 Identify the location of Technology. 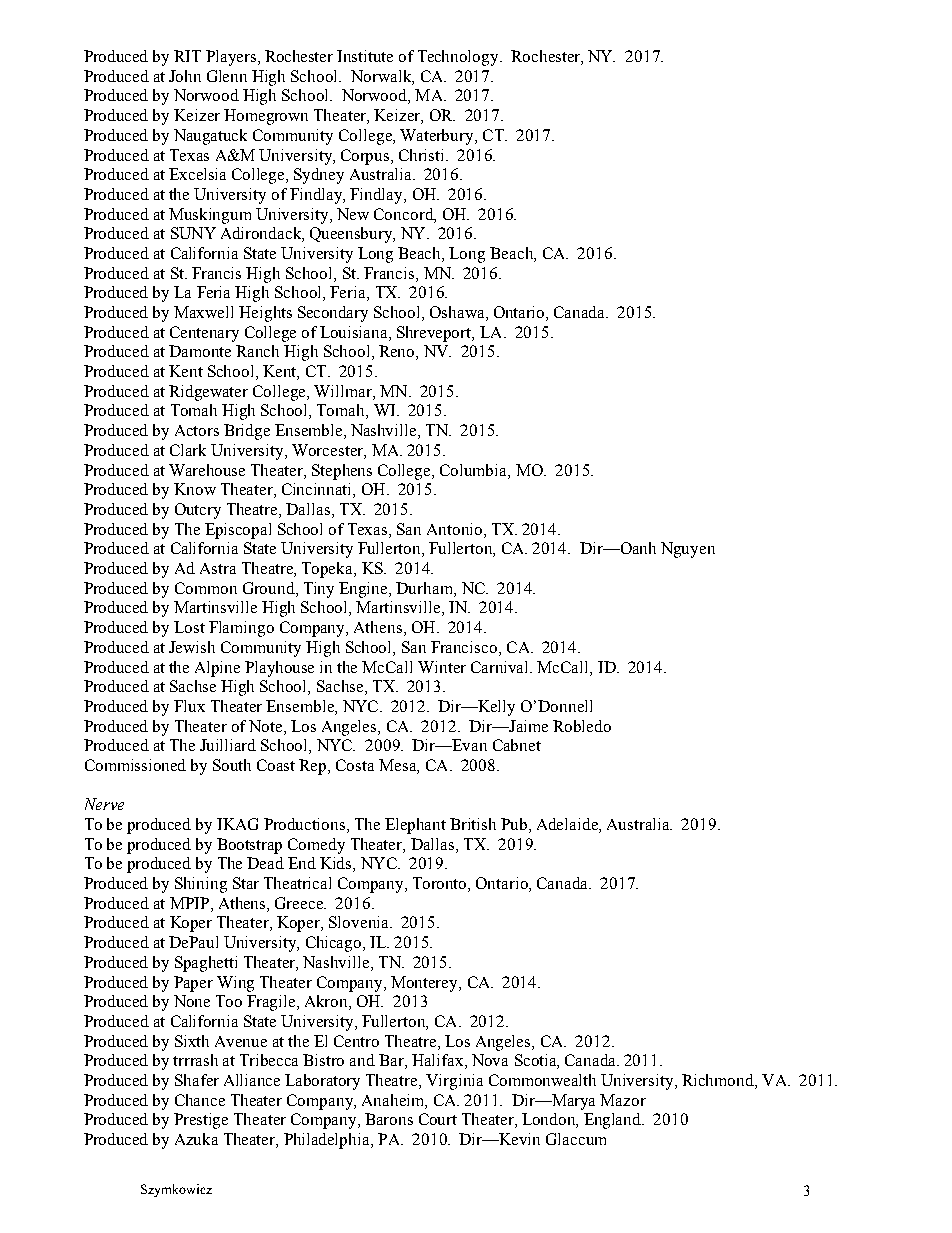
(459, 58).
